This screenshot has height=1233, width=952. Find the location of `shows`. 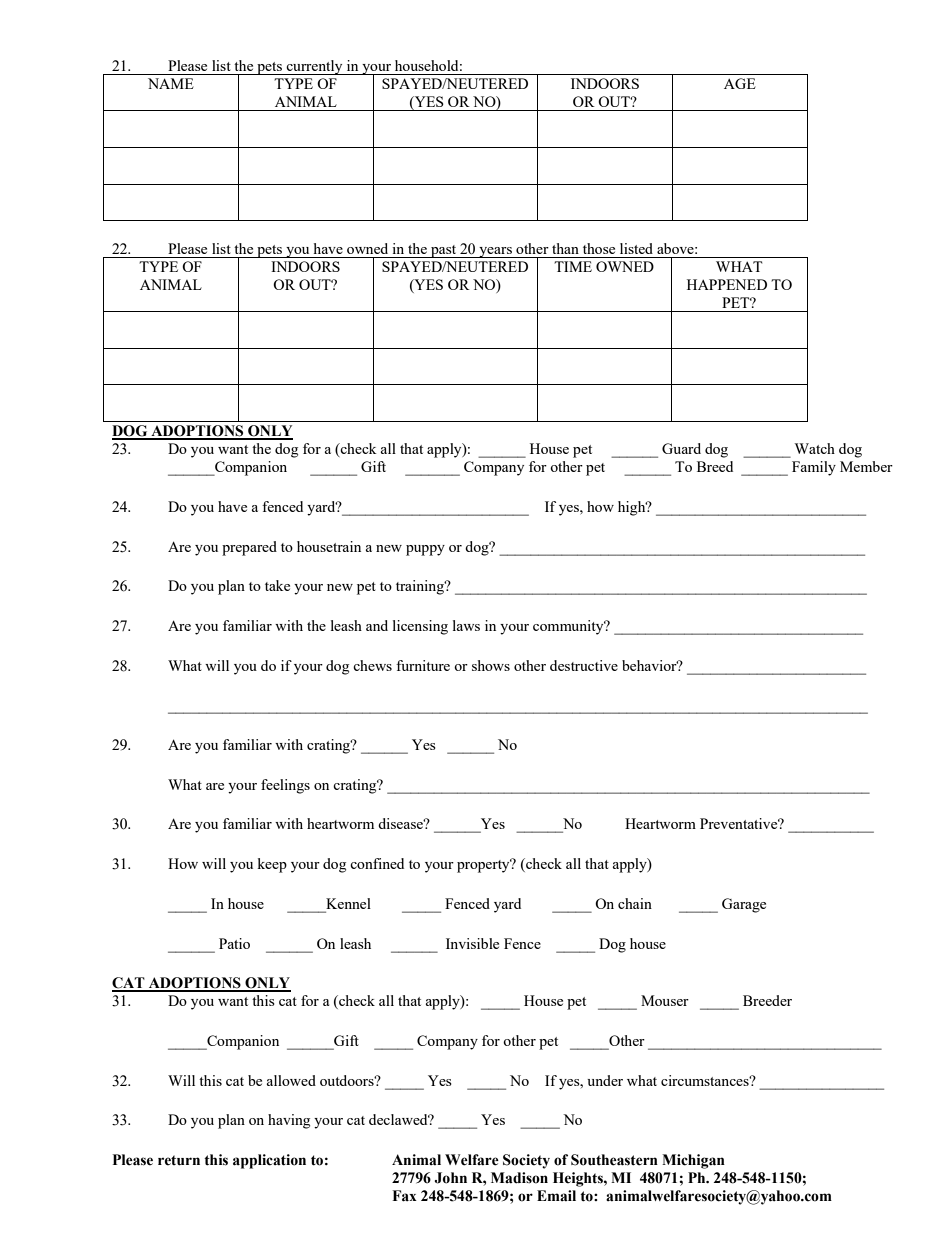

shows is located at coordinates (491, 665).
